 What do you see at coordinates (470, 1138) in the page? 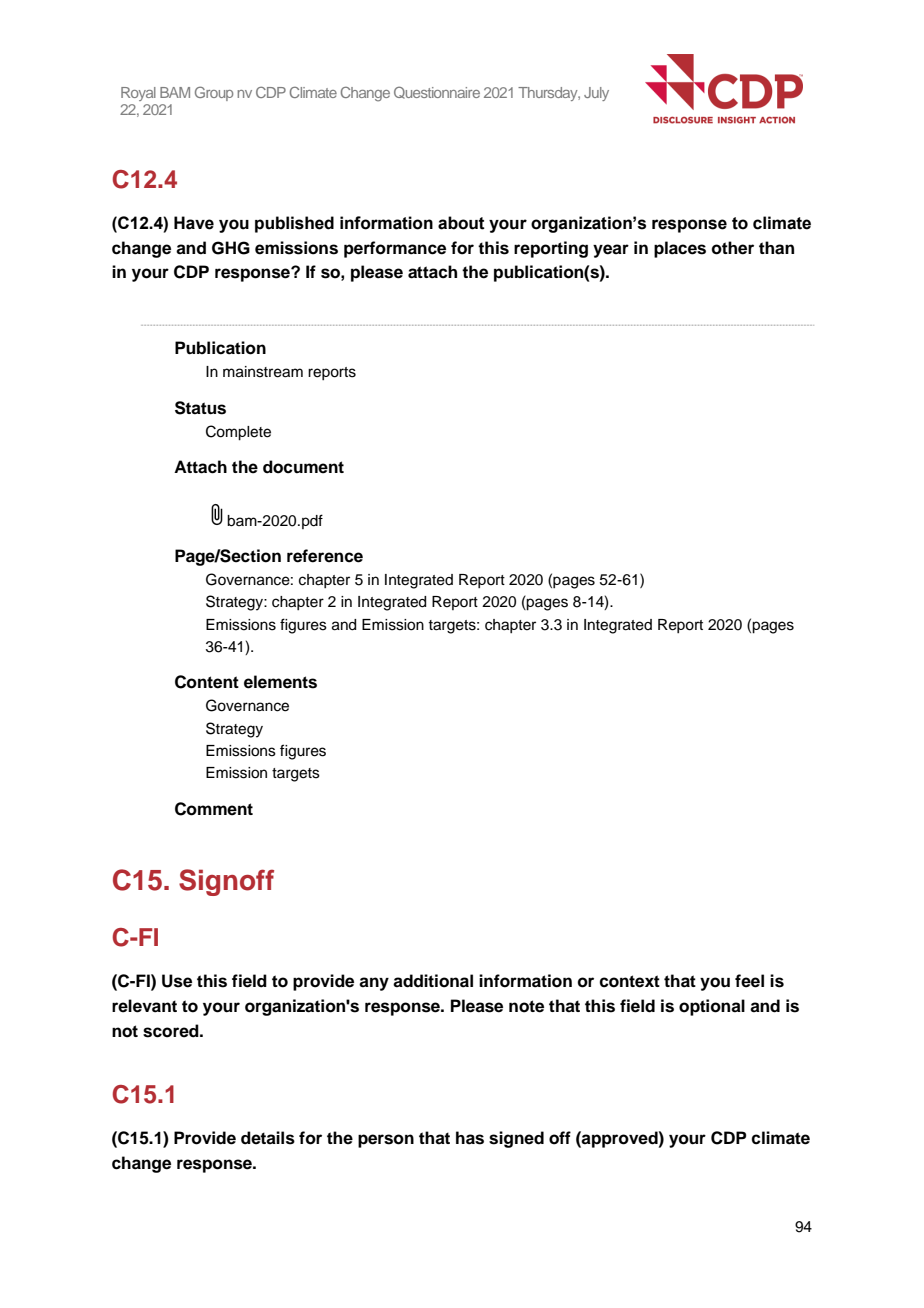
I see `has` at bounding box center [470, 1138].
